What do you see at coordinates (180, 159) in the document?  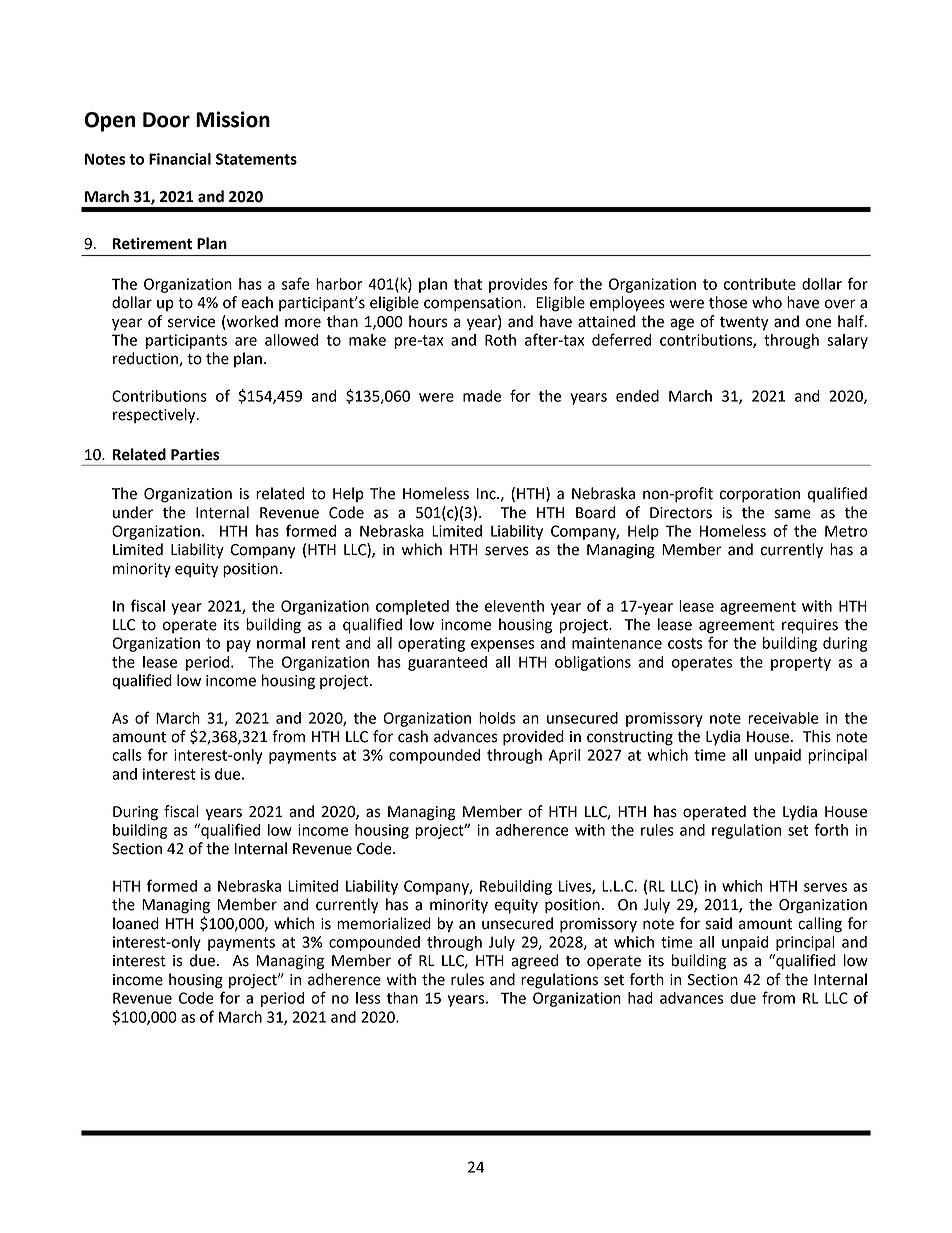 I see `Financial` at bounding box center [180, 159].
